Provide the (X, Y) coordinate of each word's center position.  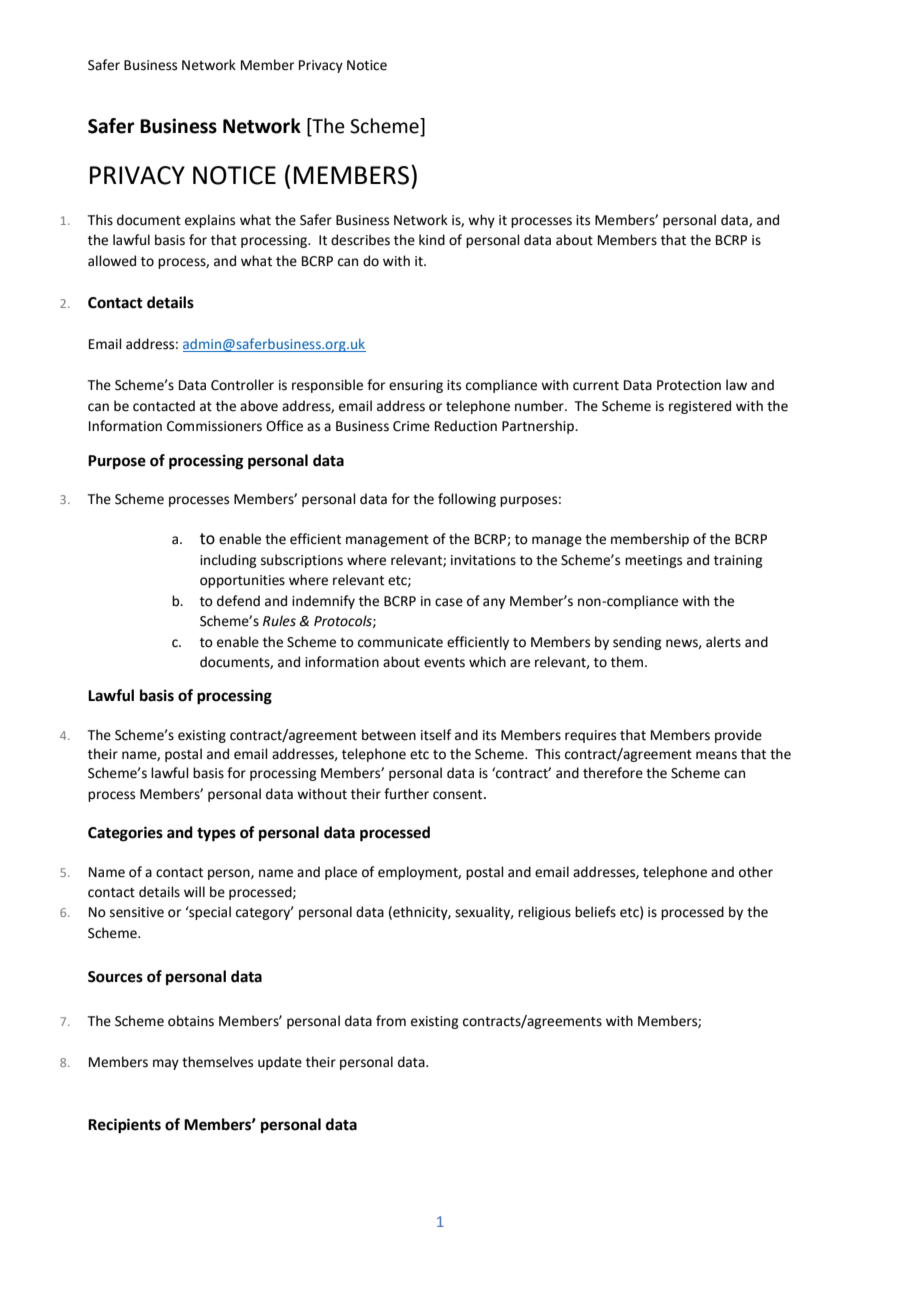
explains (210, 221)
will (194, 891)
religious (544, 913)
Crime (411, 426)
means (716, 755)
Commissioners (214, 426)
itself (436, 735)
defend (238, 601)
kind (432, 240)
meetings (653, 561)
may (166, 1064)
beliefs (595, 912)
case (449, 602)
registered (700, 407)
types (216, 835)
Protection (689, 385)
